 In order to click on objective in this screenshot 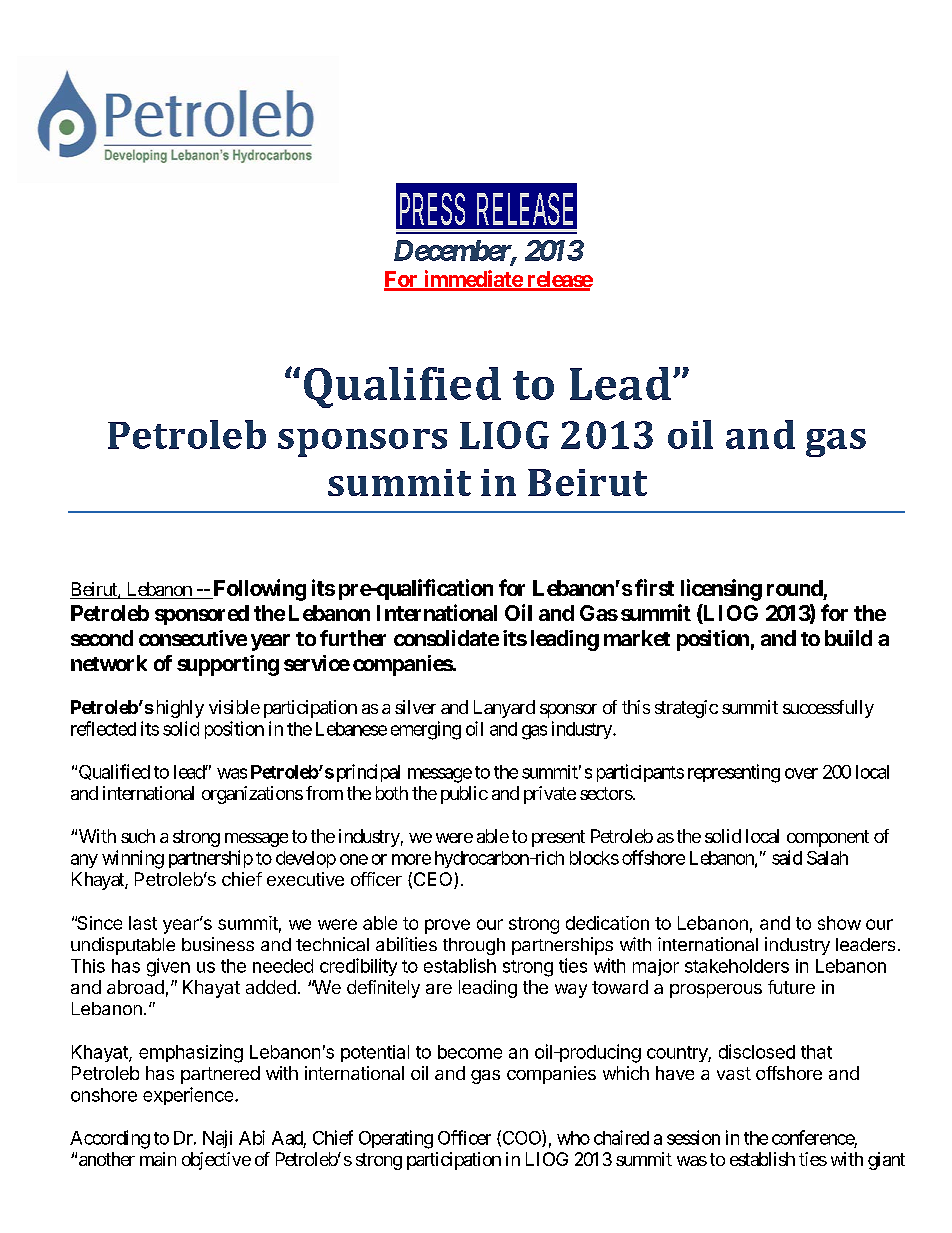, I will do `click(216, 1161)`.
